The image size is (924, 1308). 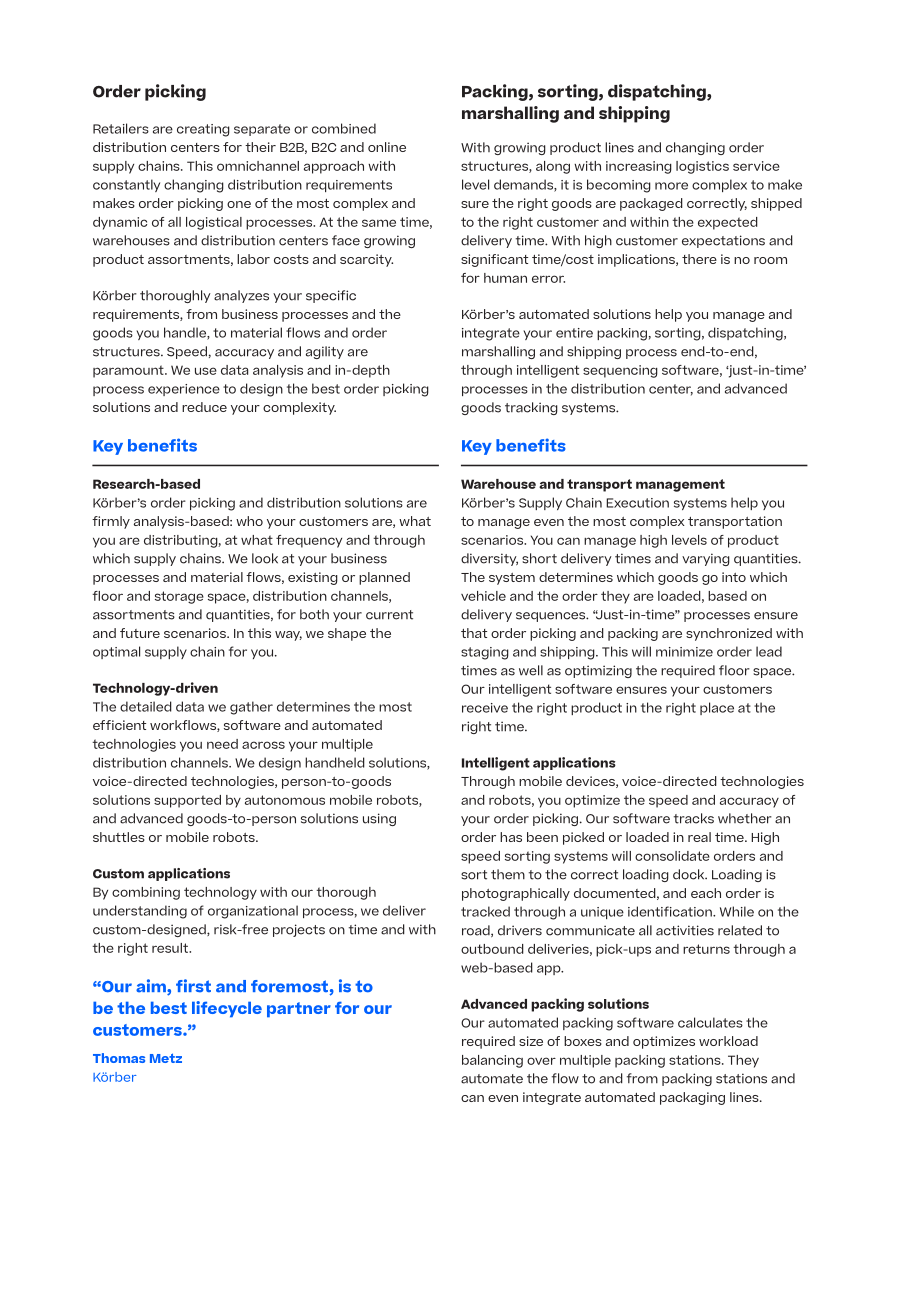 What do you see at coordinates (492, 1061) in the screenshot?
I see `balancing` at bounding box center [492, 1061].
